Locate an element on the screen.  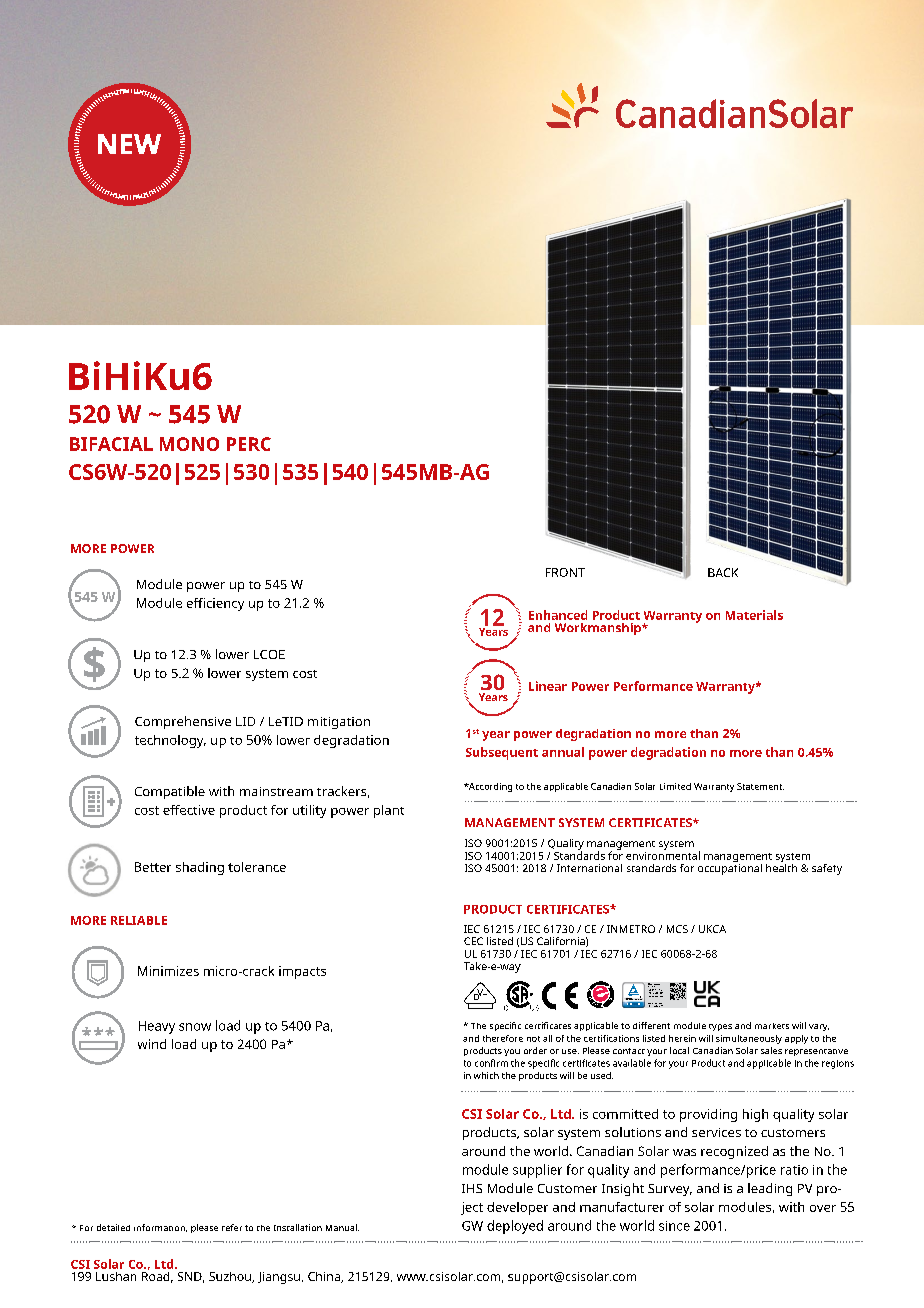
FRONT is located at coordinates (565, 572).
